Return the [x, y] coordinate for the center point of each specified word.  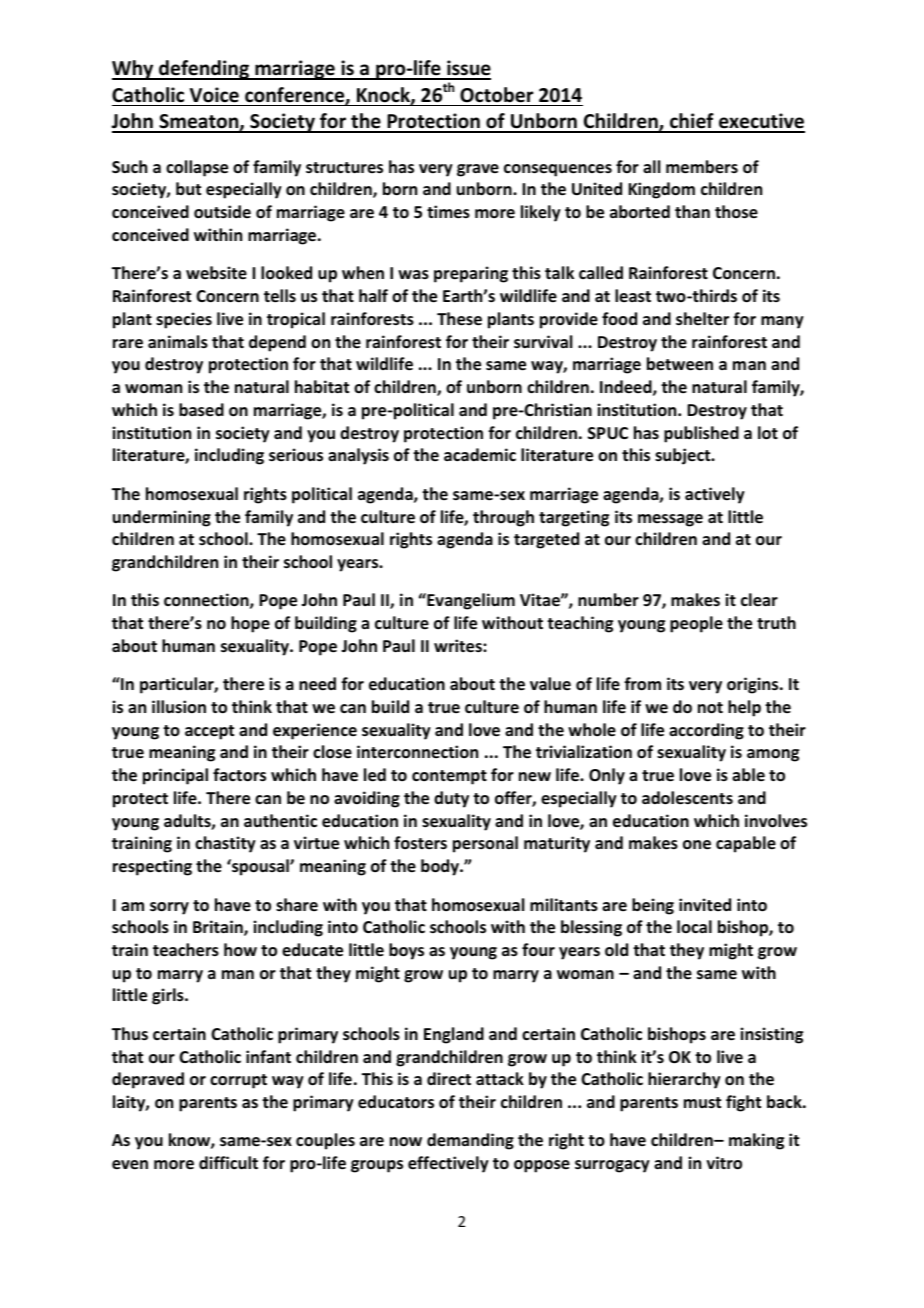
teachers [186, 950]
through [503, 518]
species [184, 320]
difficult [228, 1163]
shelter [702, 319]
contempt [449, 777]
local [694, 926]
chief [692, 122]
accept [209, 732]
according [706, 731]
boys [406, 951]
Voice [214, 95]
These [459, 319]
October [496, 95]
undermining [162, 518]
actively [715, 495]
